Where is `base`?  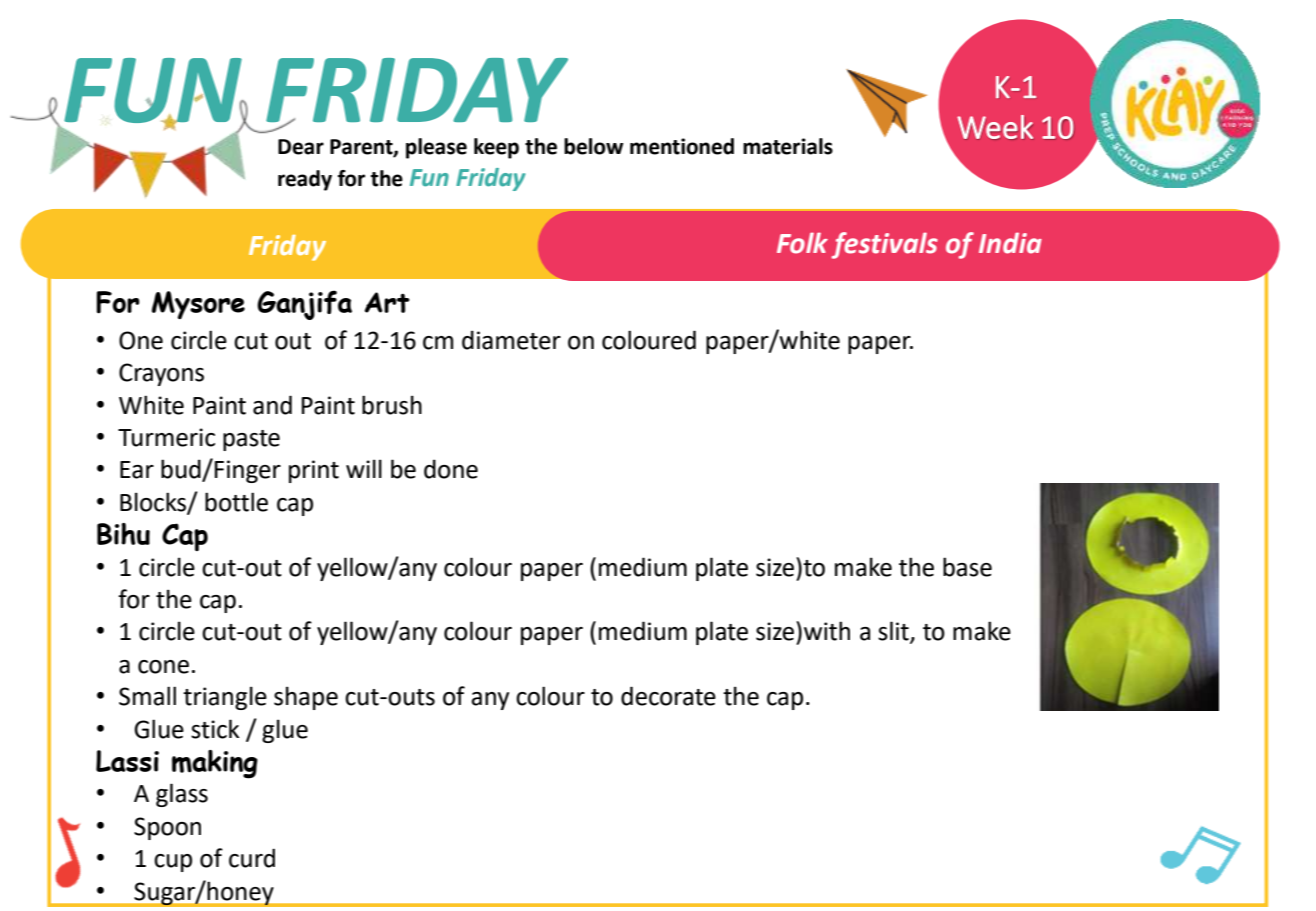
base is located at coordinates (967, 567).
